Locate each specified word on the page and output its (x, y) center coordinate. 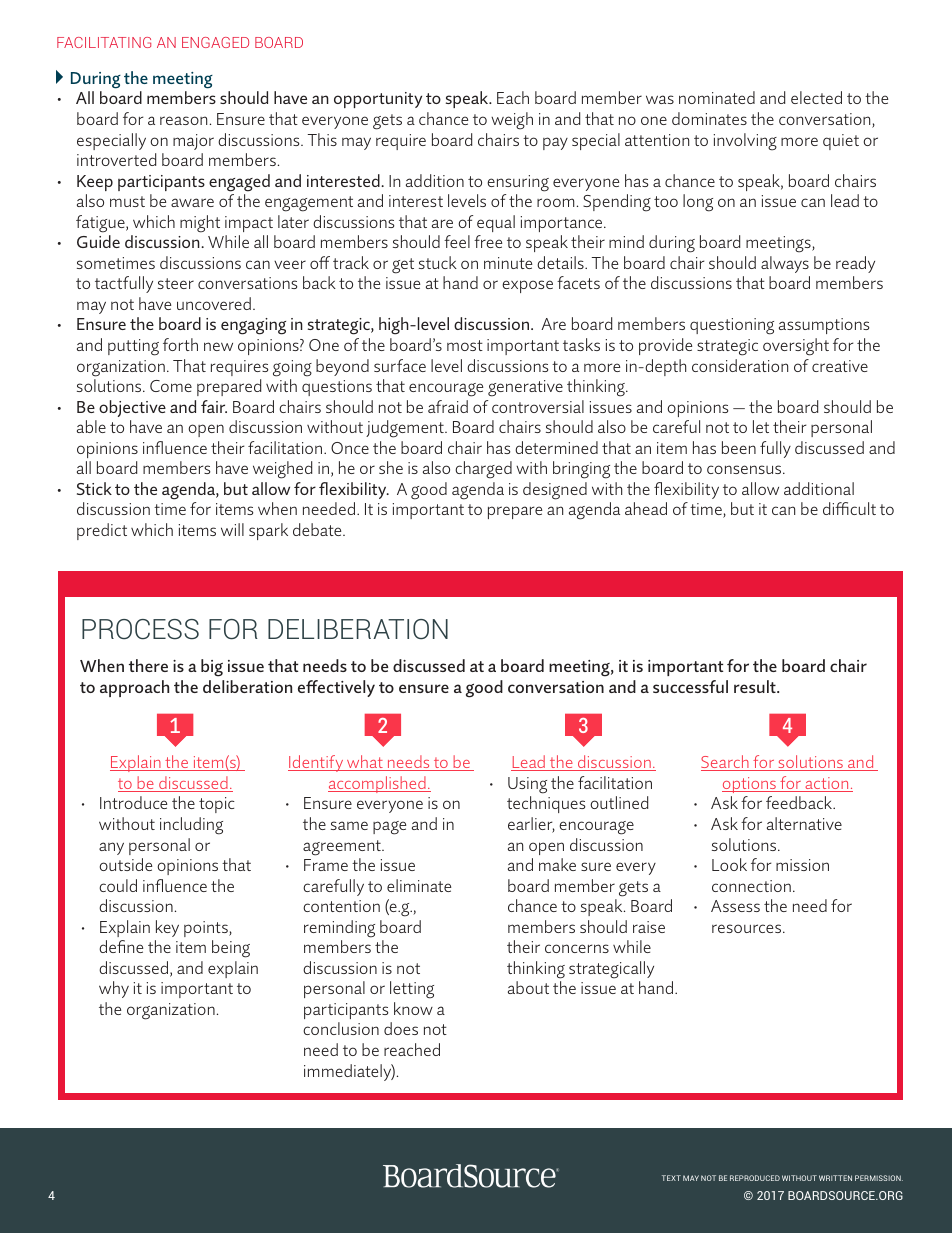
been (739, 447)
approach (134, 688)
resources (748, 928)
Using (527, 785)
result (756, 686)
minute (508, 263)
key (167, 928)
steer (176, 283)
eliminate (419, 885)
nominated (717, 97)
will (232, 529)
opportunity (378, 100)
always (785, 264)
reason (183, 120)
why (114, 989)
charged (483, 470)
